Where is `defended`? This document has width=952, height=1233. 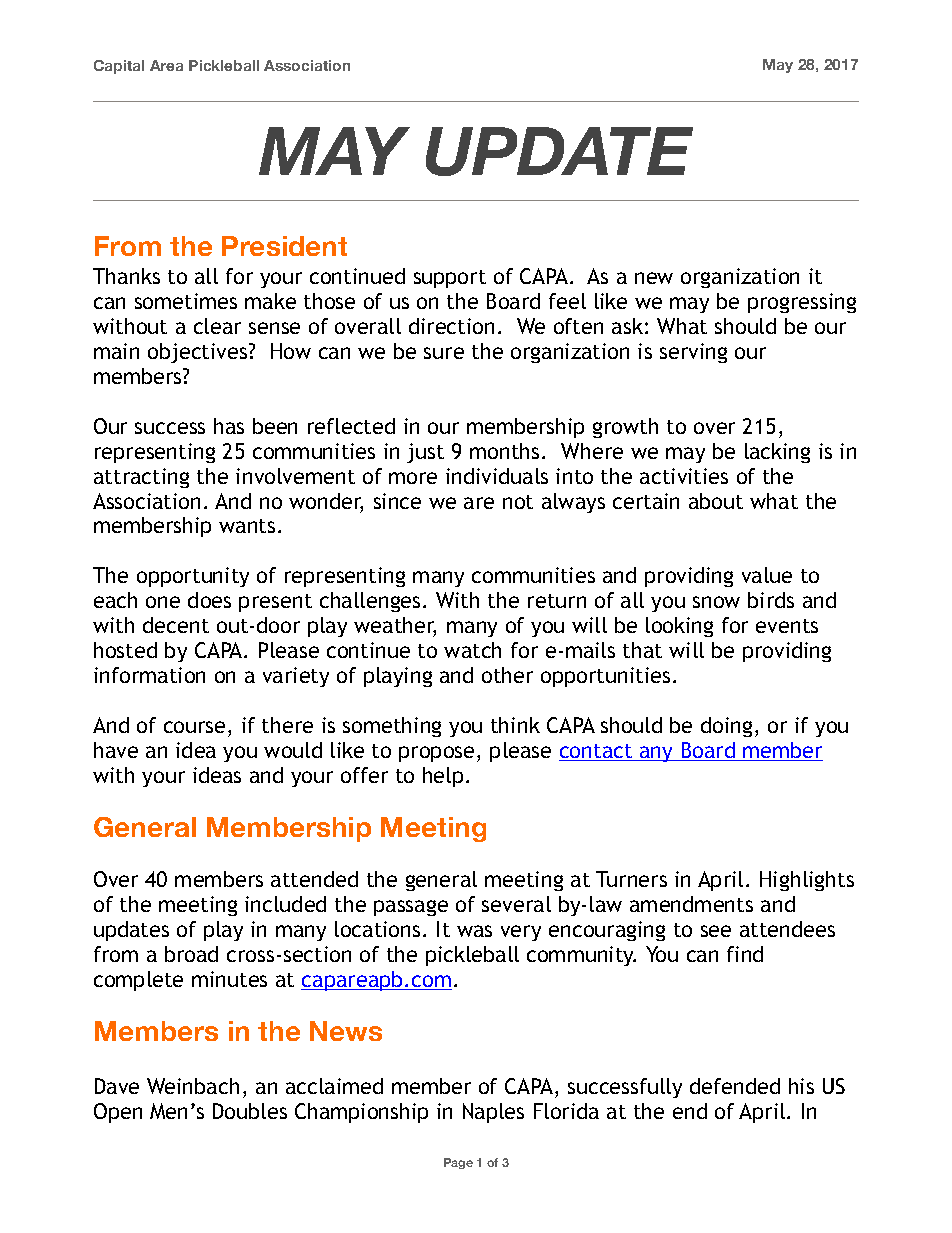 defended is located at coordinates (735, 1086).
